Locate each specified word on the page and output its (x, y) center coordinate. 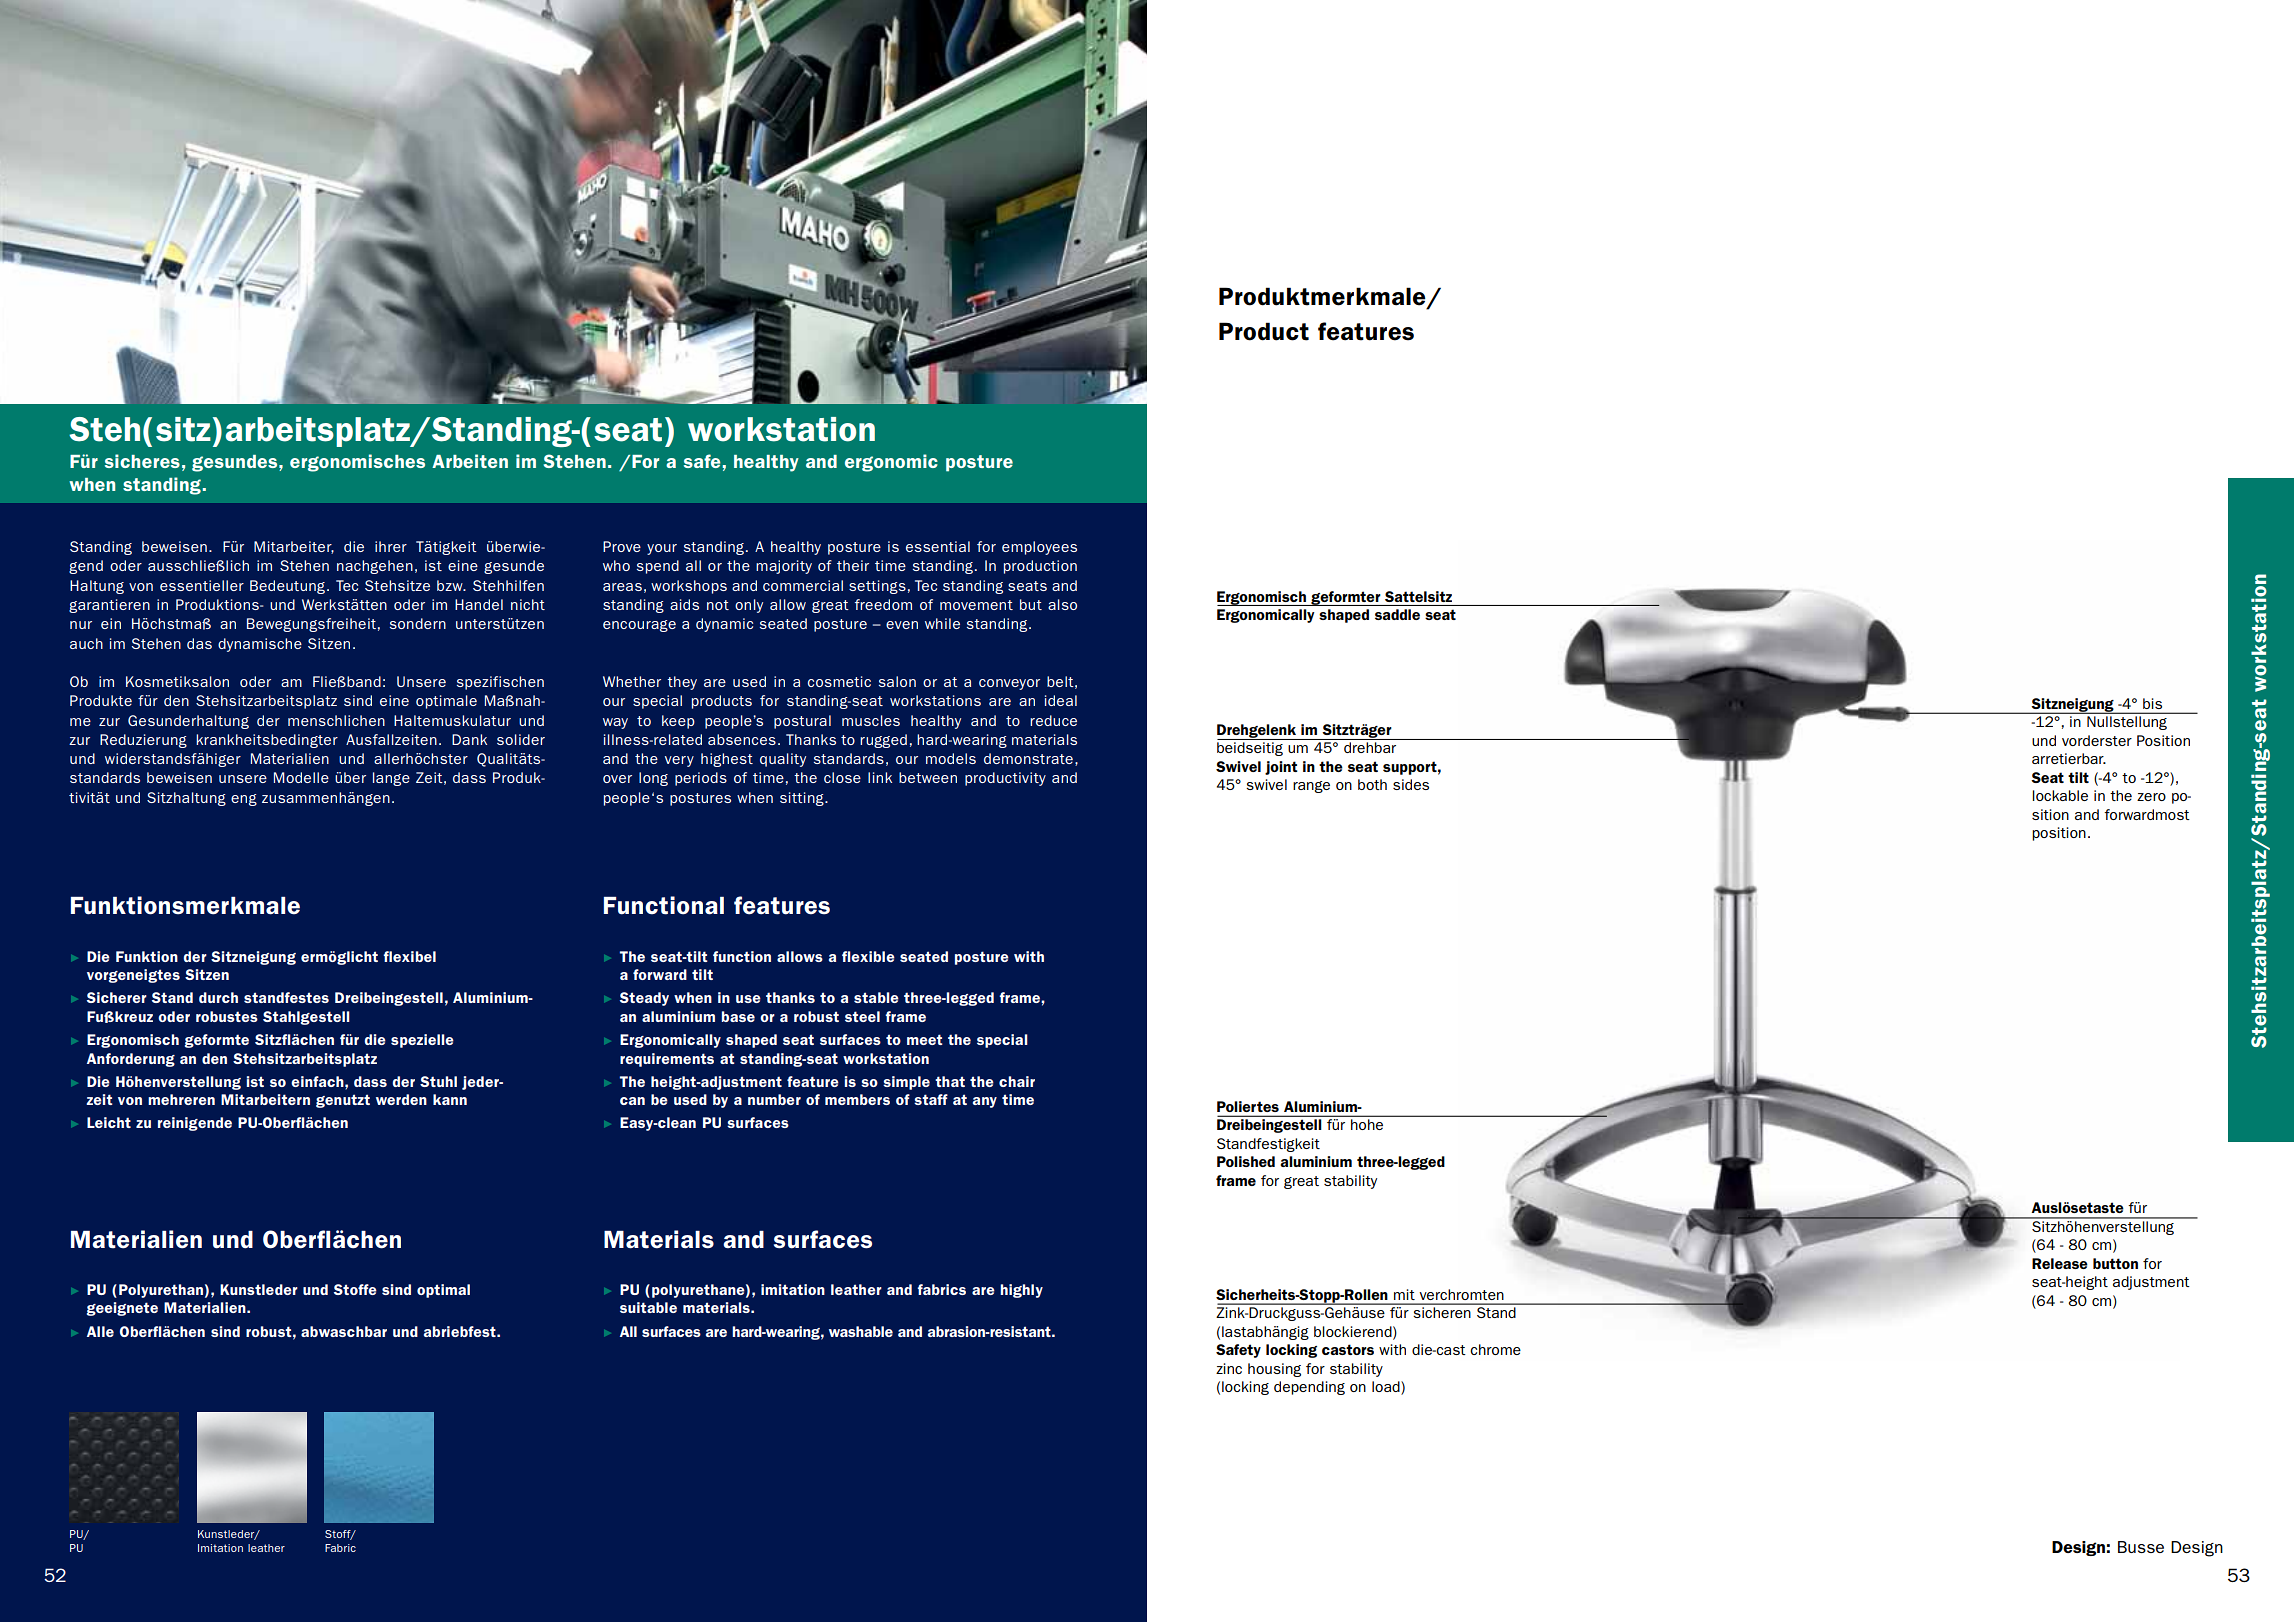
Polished (1246, 1161)
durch (218, 997)
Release (2060, 1263)
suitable (648, 1307)
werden (401, 1099)
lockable (2060, 795)
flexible (868, 956)
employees (1039, 548)
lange (391, 779)
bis (2152, 703)
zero (2151, 797)
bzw (451, 585)
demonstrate (1028, 758)
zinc (1229, 1368)
